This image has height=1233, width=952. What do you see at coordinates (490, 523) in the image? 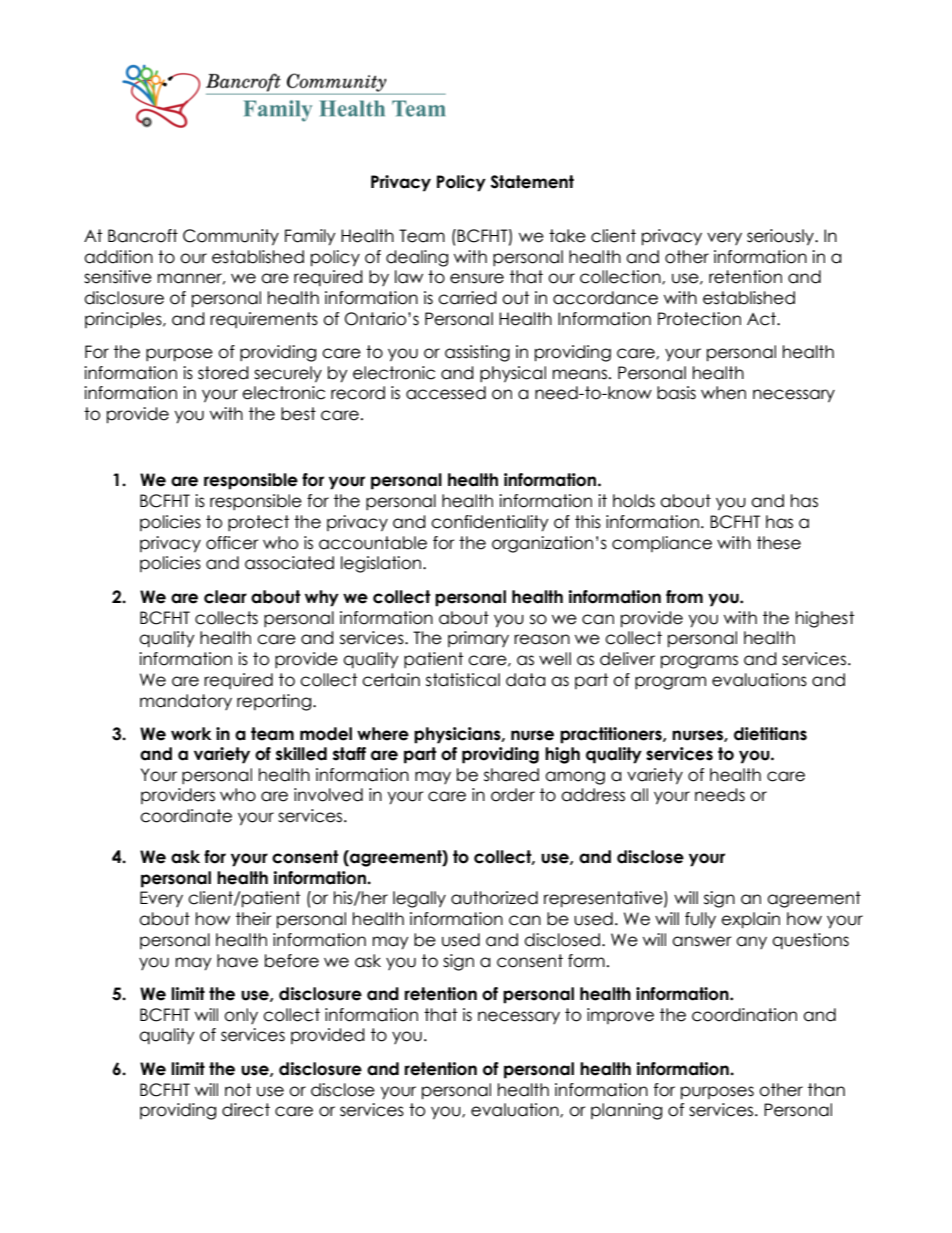
I see `confidentiality` at bounding box center [490, 523].
